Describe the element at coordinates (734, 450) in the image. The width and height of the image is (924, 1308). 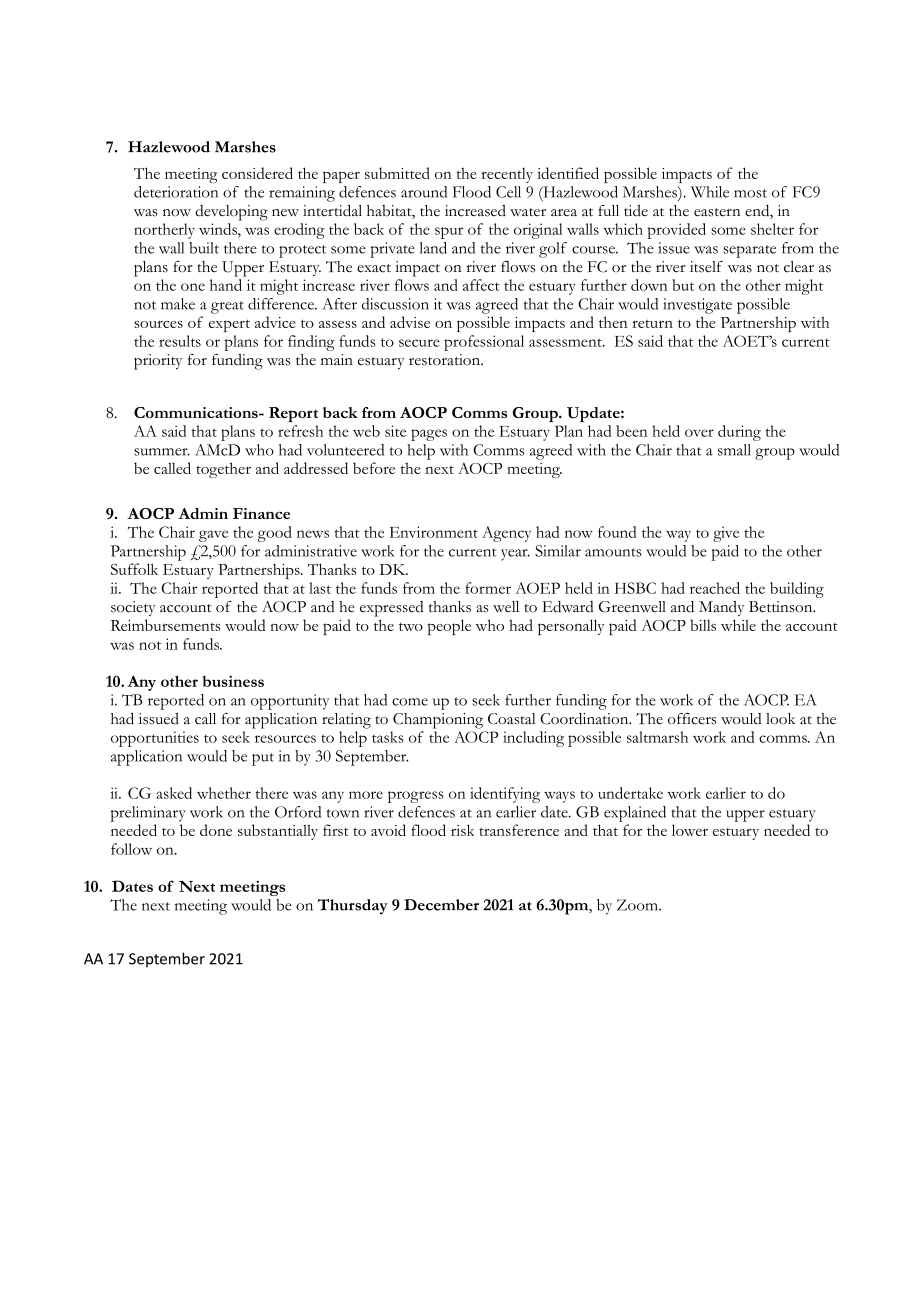
I see `small` at that location.
